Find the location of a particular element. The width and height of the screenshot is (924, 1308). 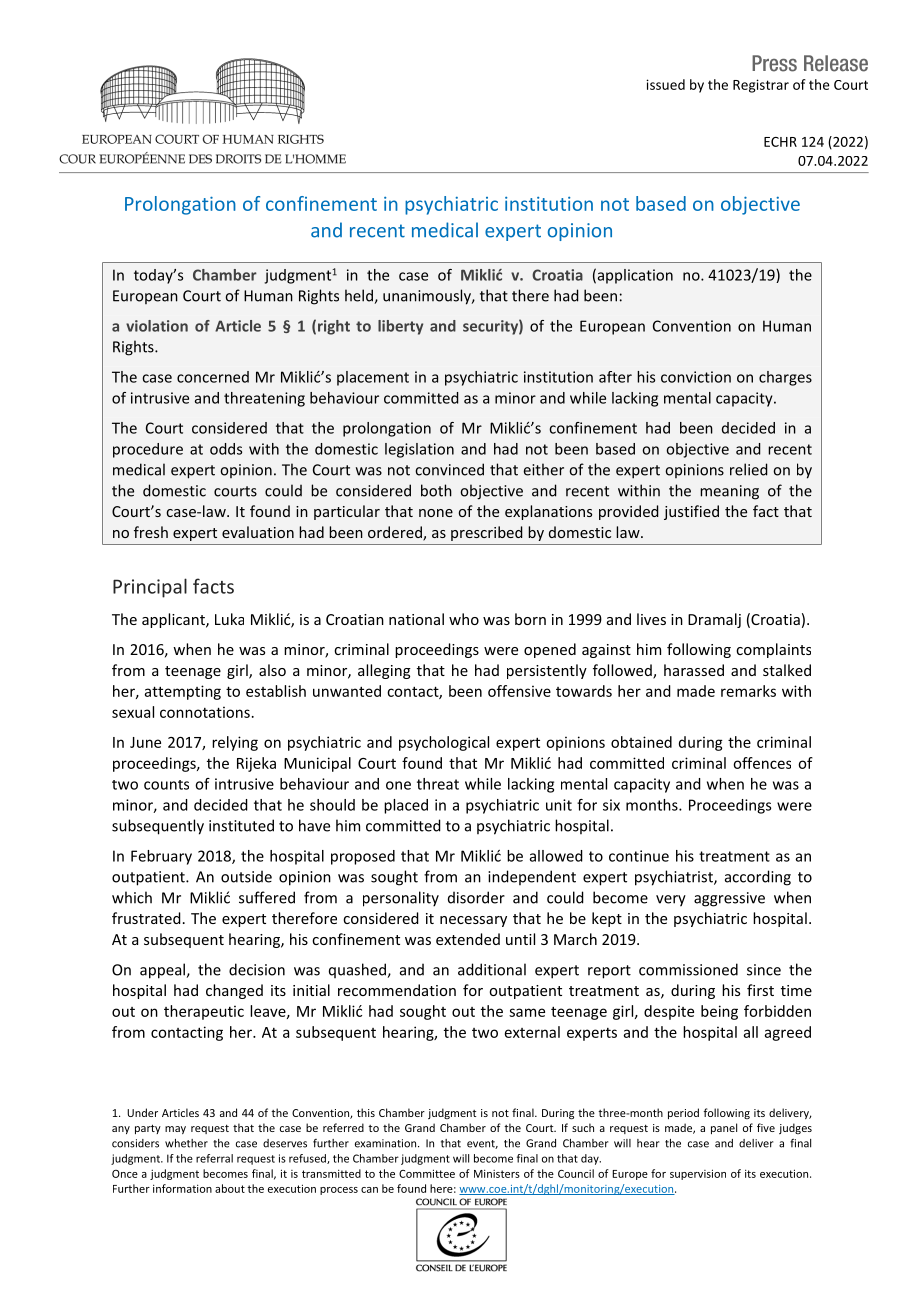

conviction is located at coordinates (696, 377).
